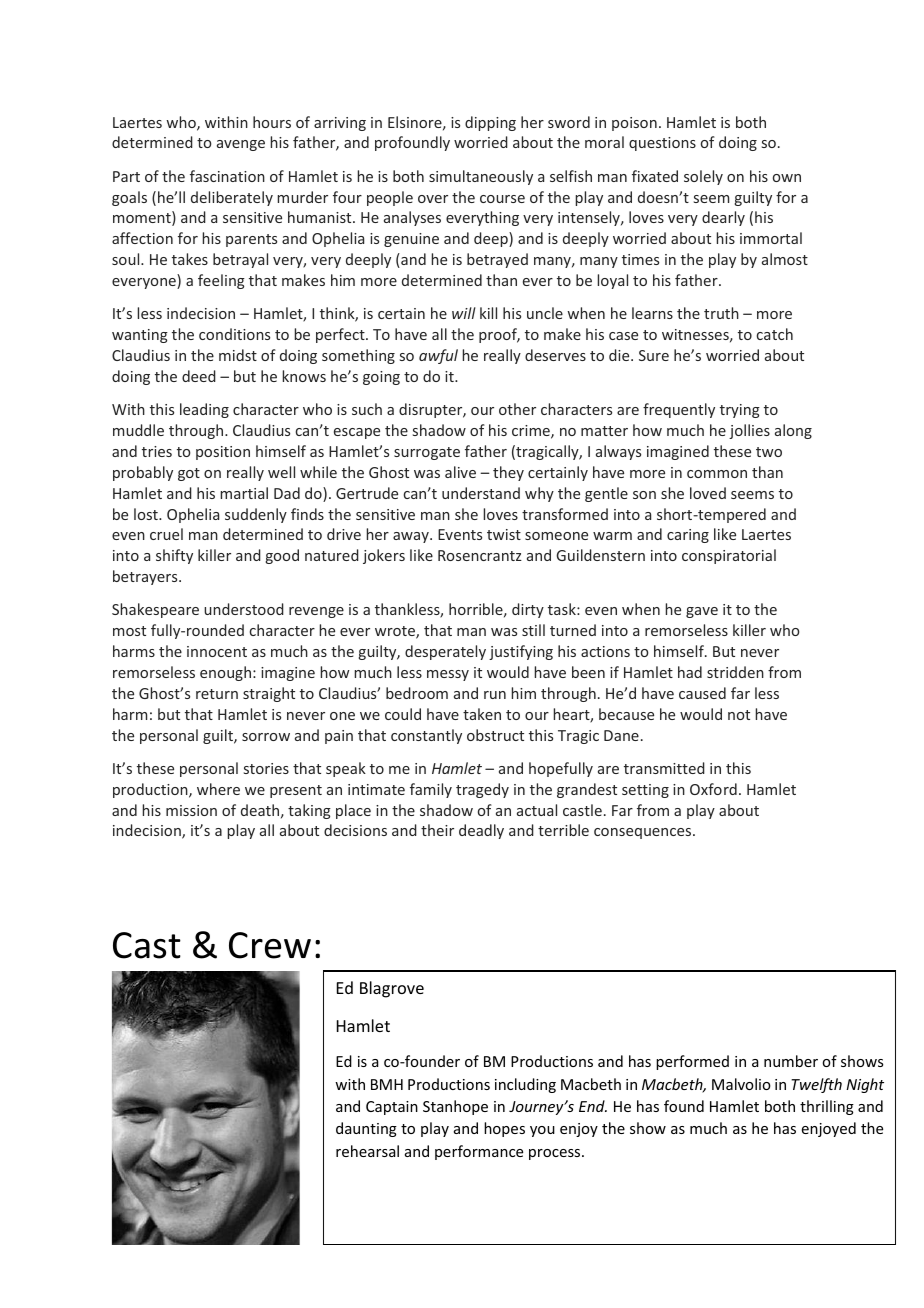 This screenshot has height=1308, width=924. Describe the element at coordinates (241, 145) in the screenshot. I see `avenge` at that location.
